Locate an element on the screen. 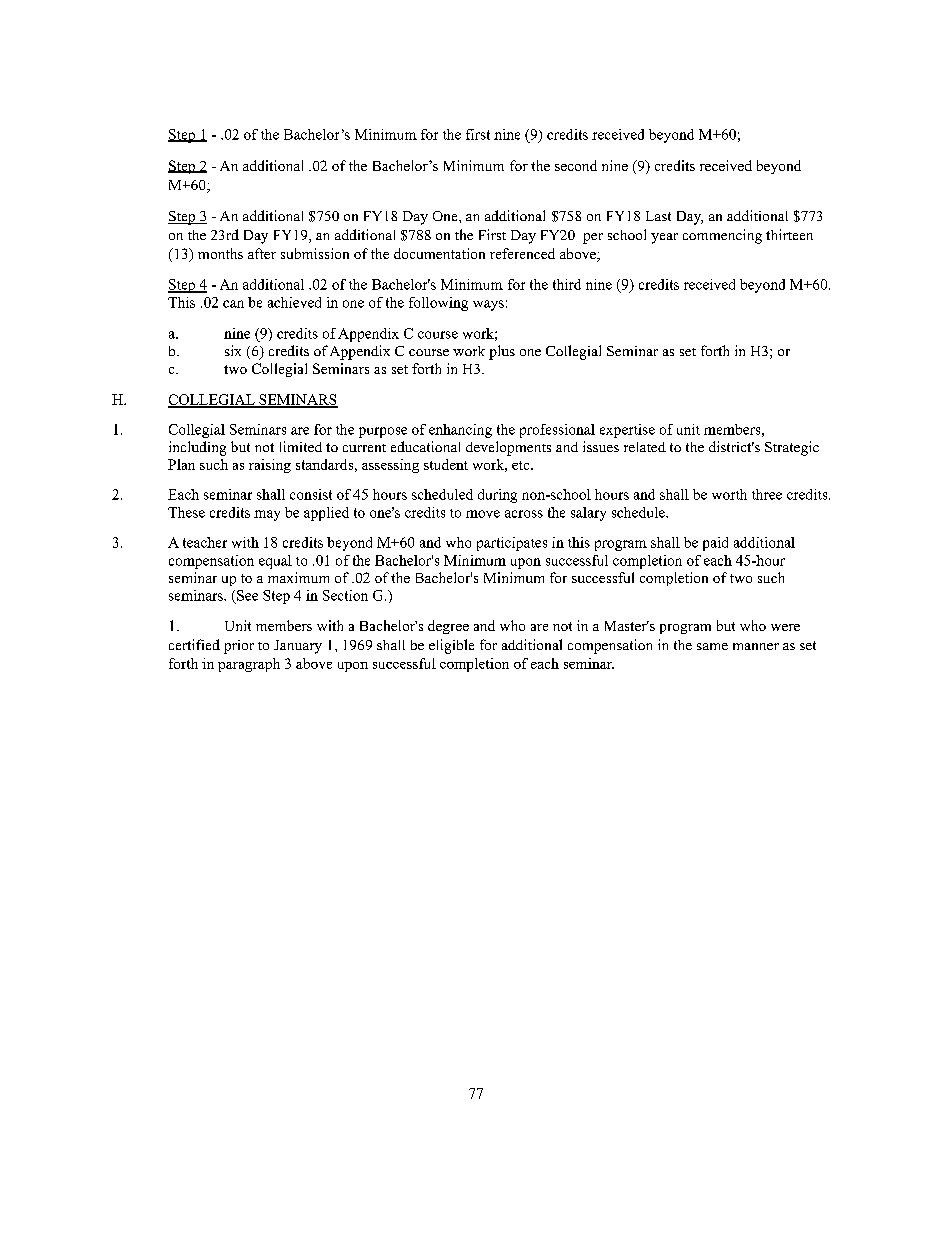 This screenshot has height=1233, width=952. enhancing is located at coordinates (460, 431).
